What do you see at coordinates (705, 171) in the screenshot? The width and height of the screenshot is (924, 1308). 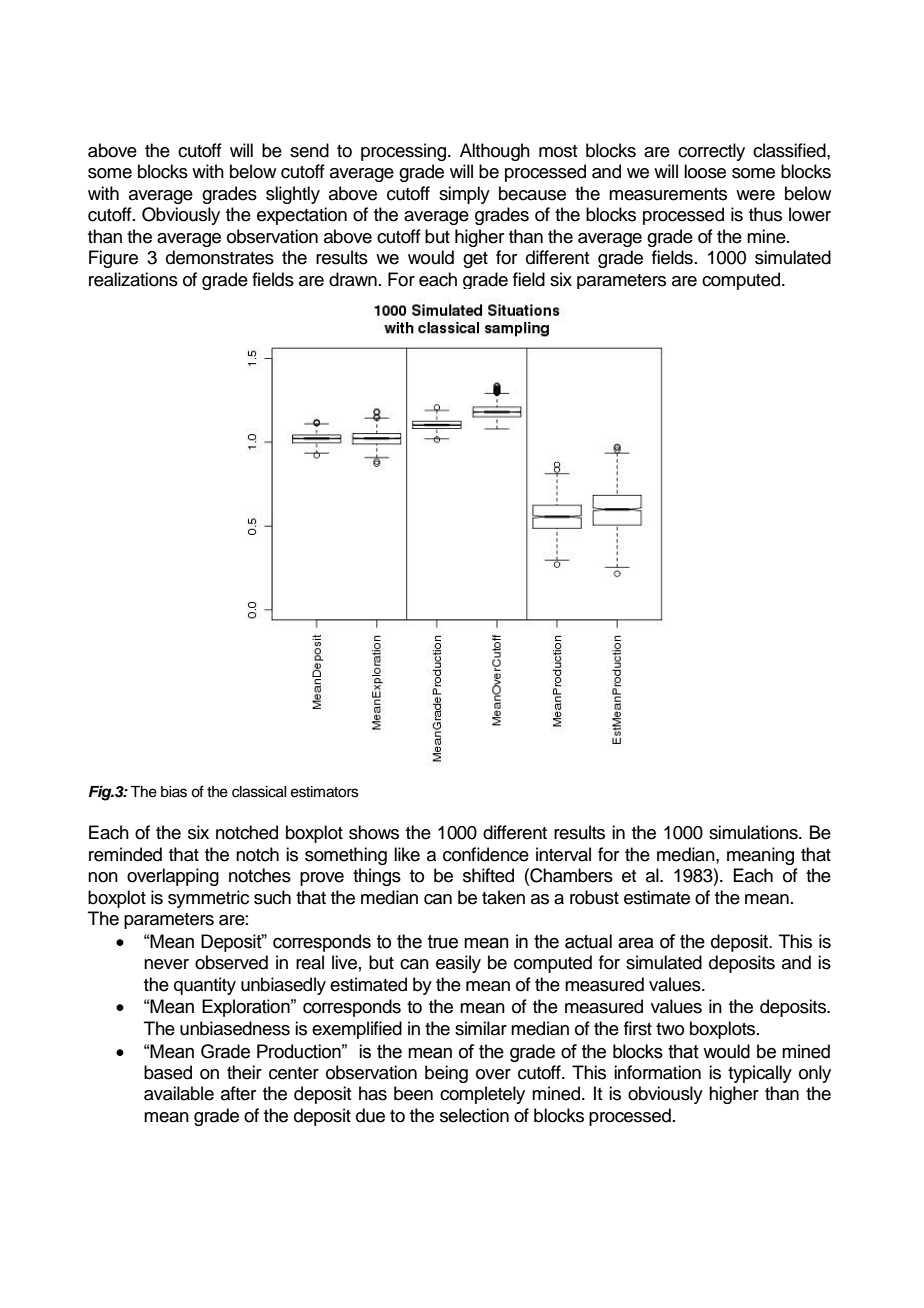 I see `loose` at bounding box center [705, 171].
